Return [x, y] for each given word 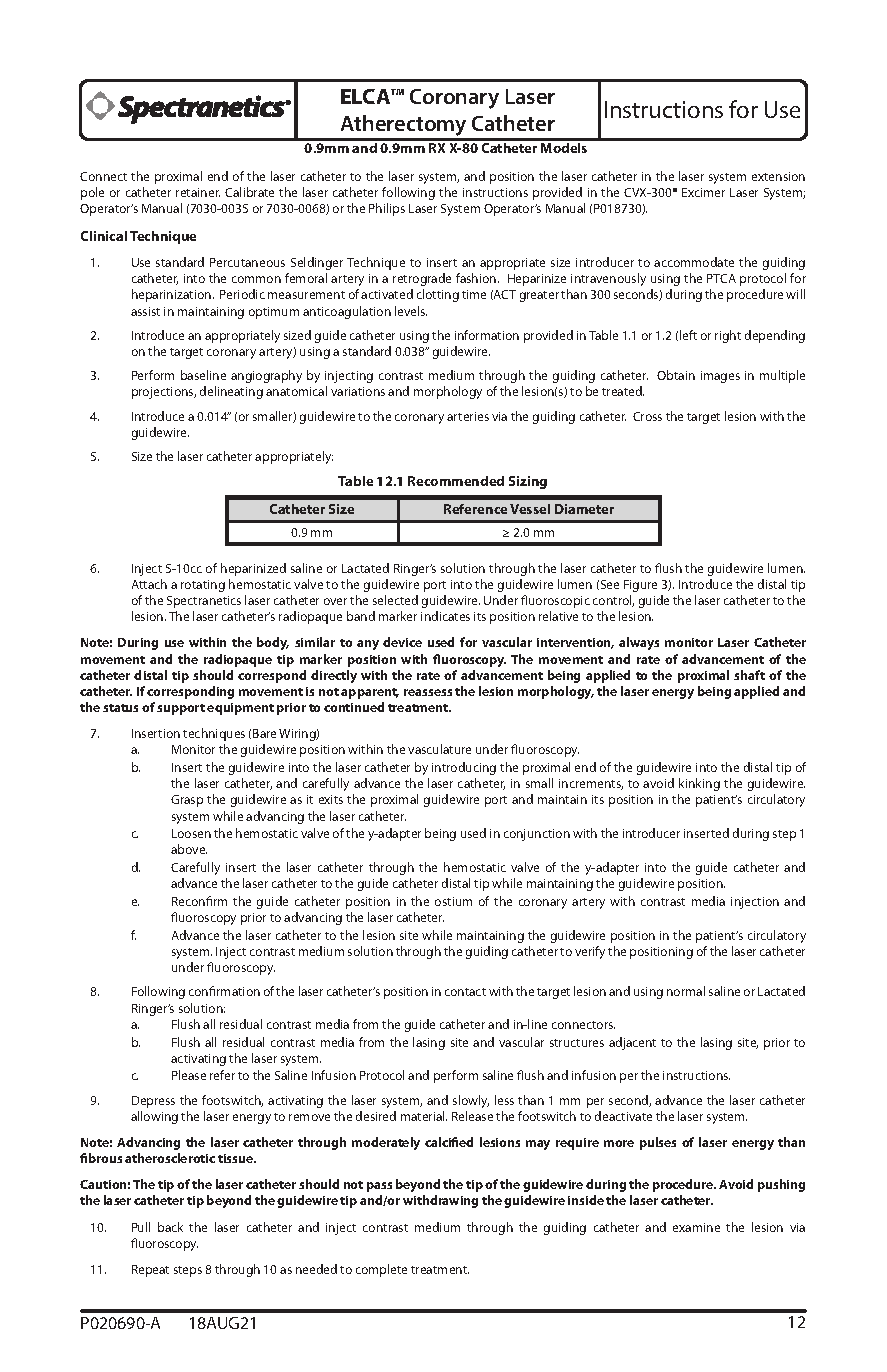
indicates [445, 616]
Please [189, 1075]
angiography [266, 376]
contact [465, 992]
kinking [699, 784]
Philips [387, 209]
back [170, 1227]
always [639, 643]
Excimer [703, 192]
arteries [468, 416]
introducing [464, 768]
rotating [203, 586]
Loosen [191, 833]
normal [686, 991]
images [720, 377]
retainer [198, 192]
